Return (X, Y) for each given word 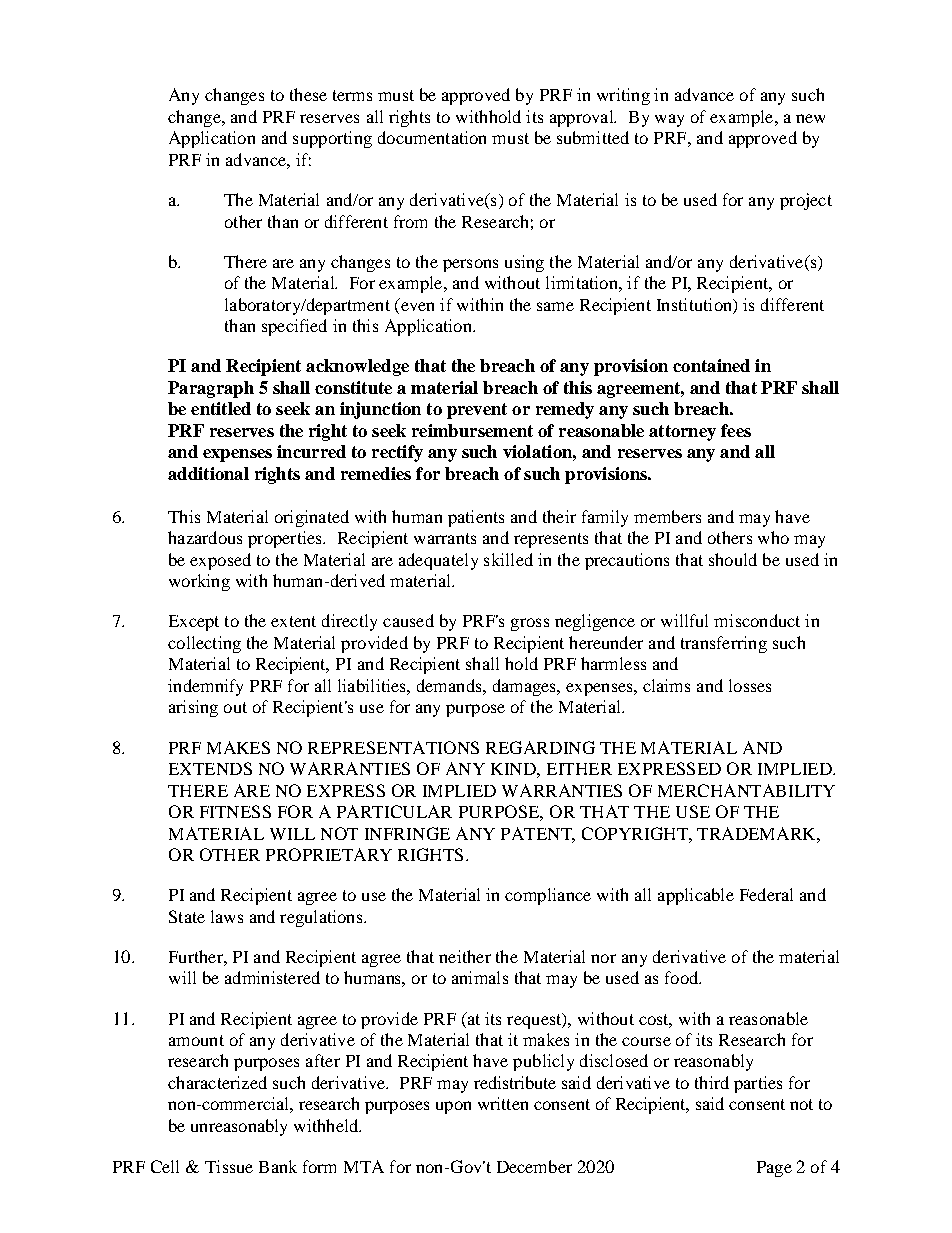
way (669, 120)
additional (208, 473)
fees (736, 430)
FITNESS (235, 811)
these (308, 94)
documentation (432, 137)
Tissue (229, 1166)
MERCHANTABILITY (746, 790)
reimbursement (472, 430)
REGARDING (540, 747)
